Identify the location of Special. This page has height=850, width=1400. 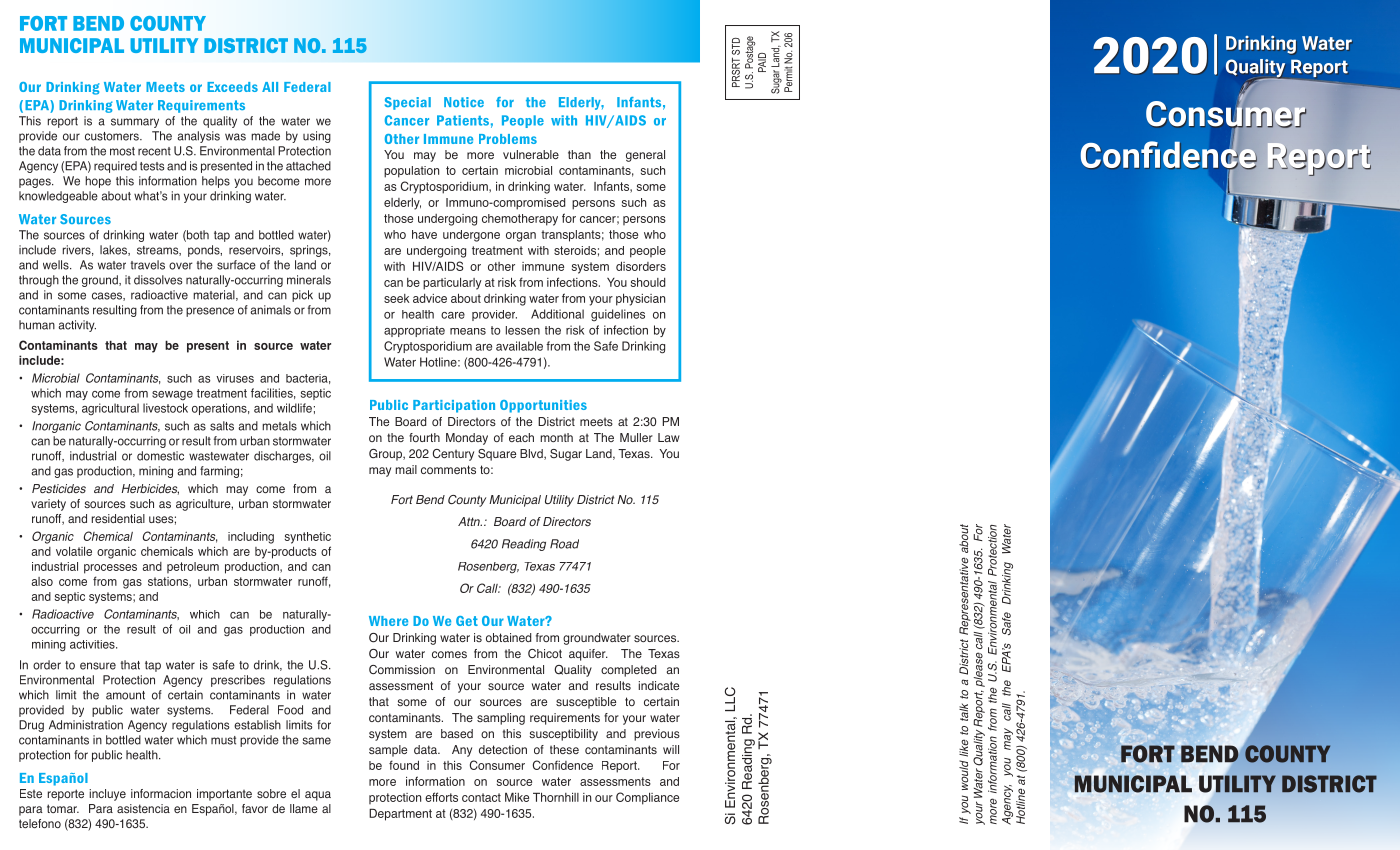
(408, 103).
